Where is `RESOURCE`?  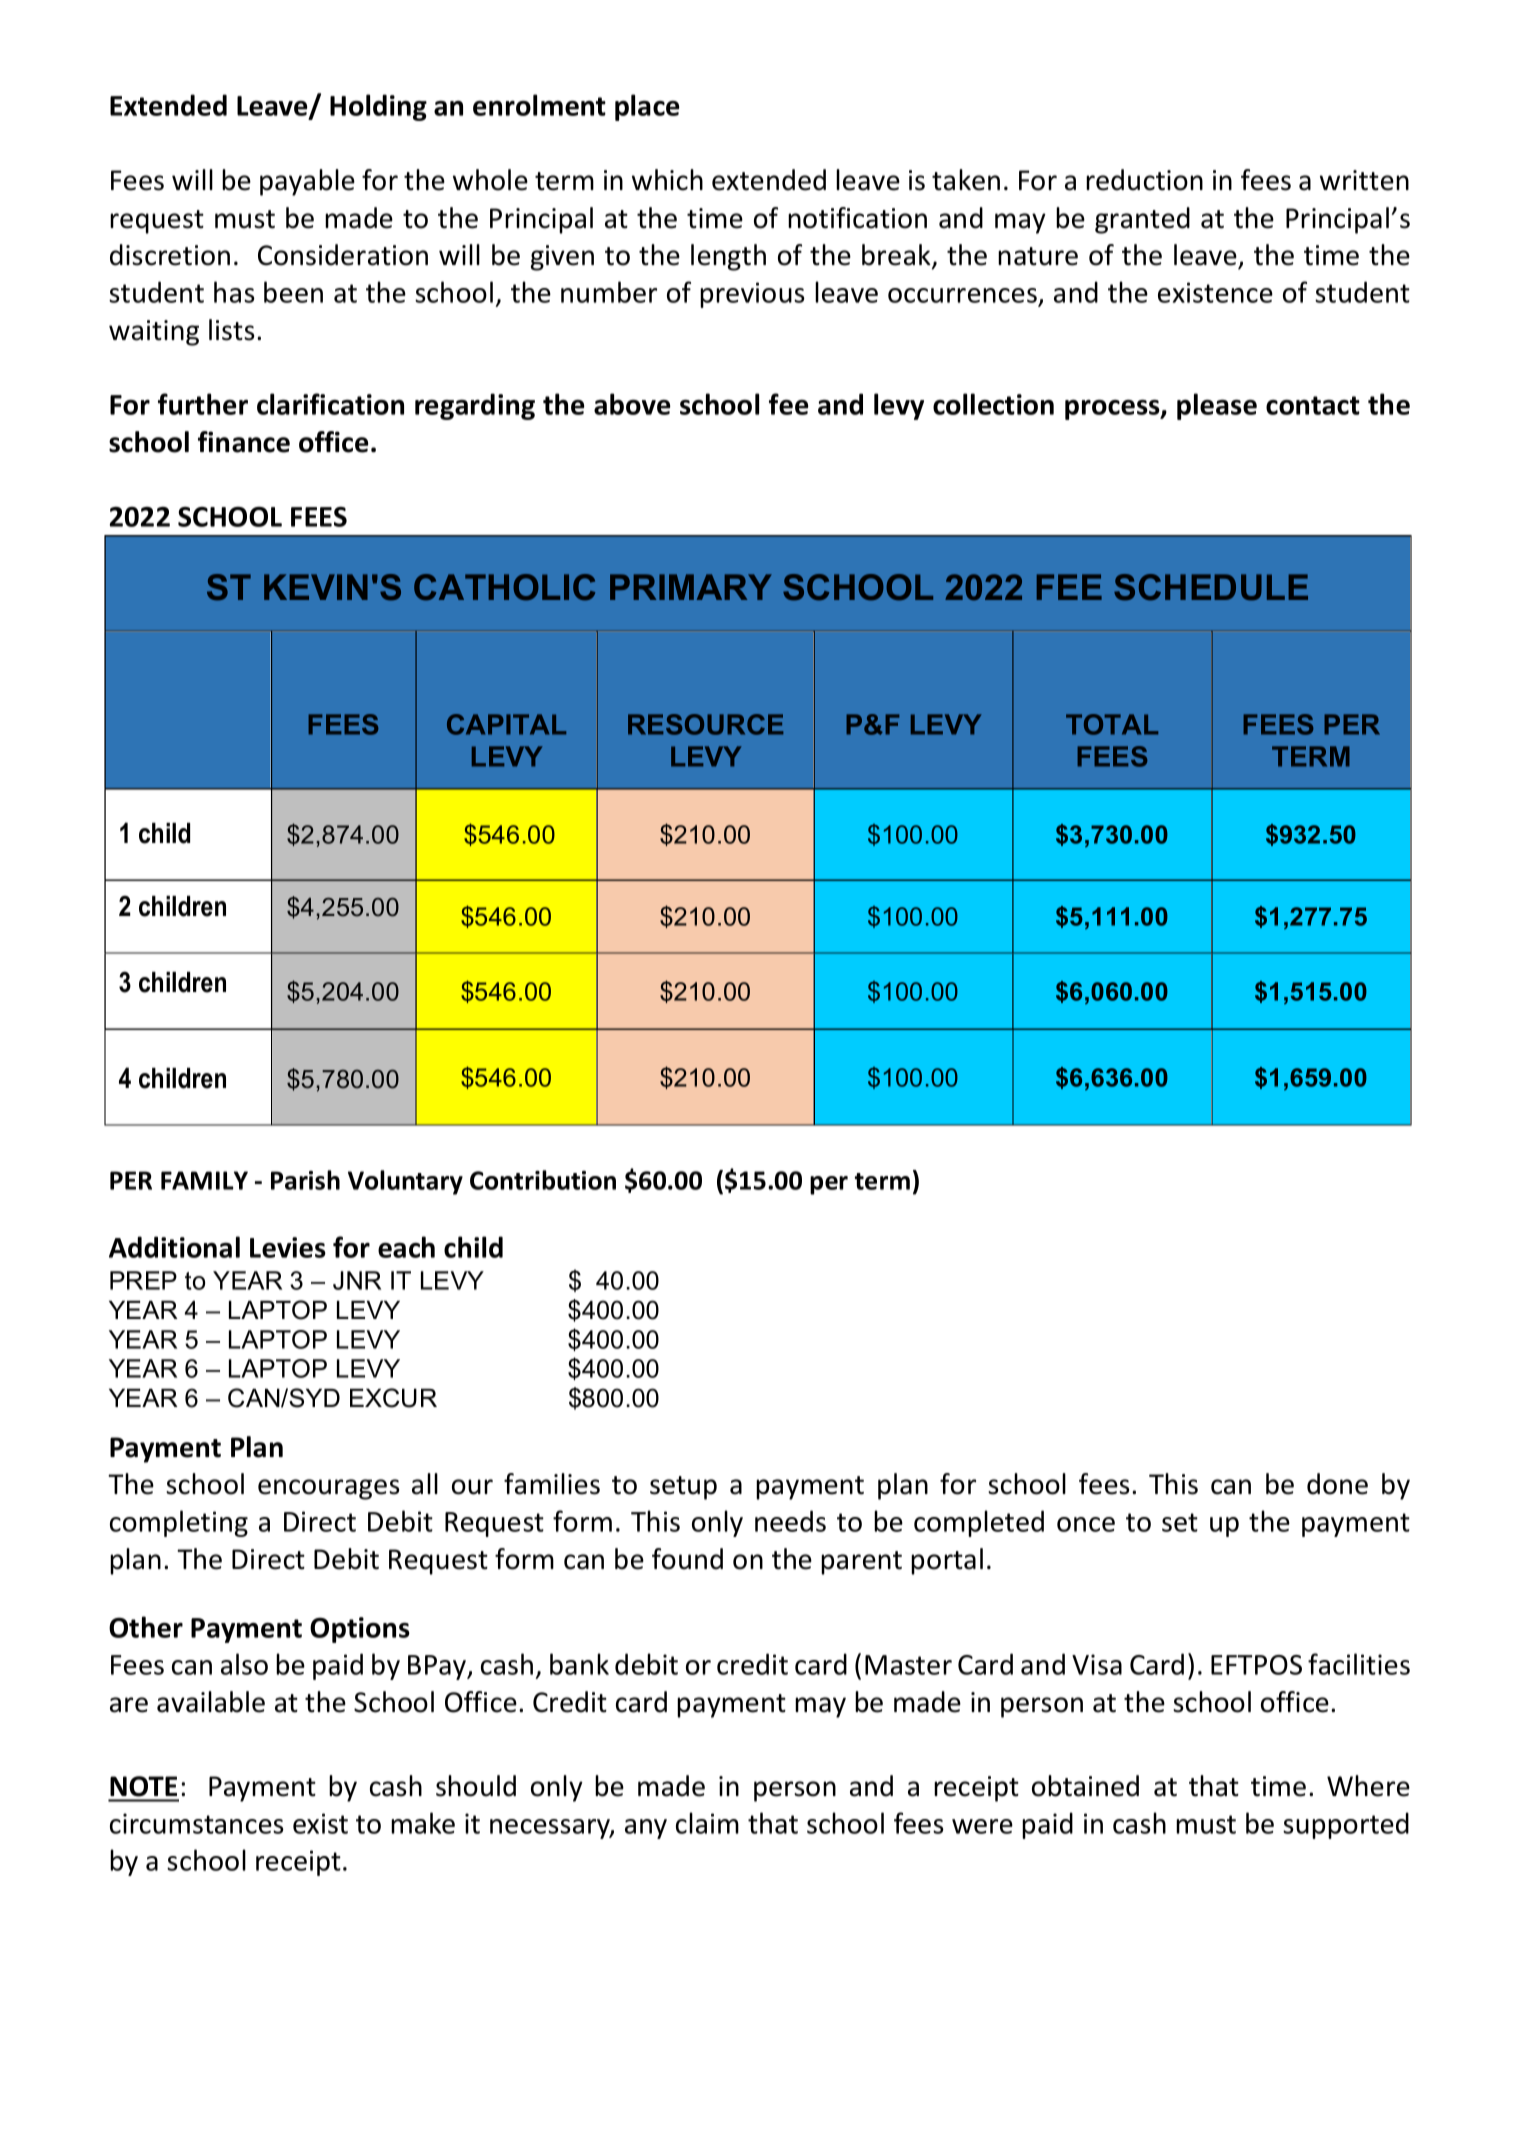
RESOURCE is located at coordinates (705, 724).
